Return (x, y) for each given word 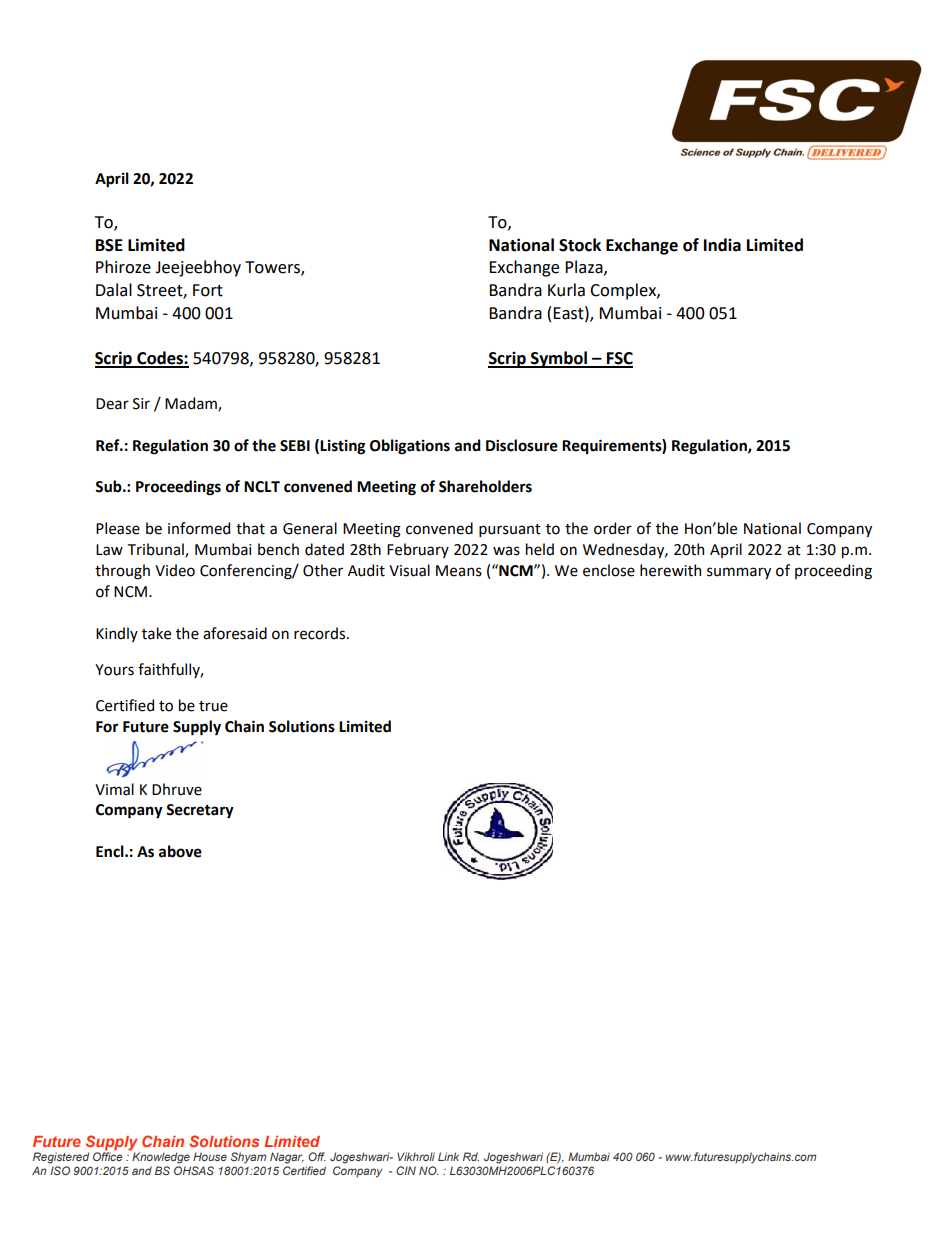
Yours (114, 670)
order (613, 528)
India (722, 245)
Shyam (248, 1158)
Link (448, 1156)
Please (118, 528)
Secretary (200, 811)
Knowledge (160, 1157)
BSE (109, 245)
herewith (670, 570)
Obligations (410, 447)
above (180, 851)
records (321, 633)
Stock (580, 245)
